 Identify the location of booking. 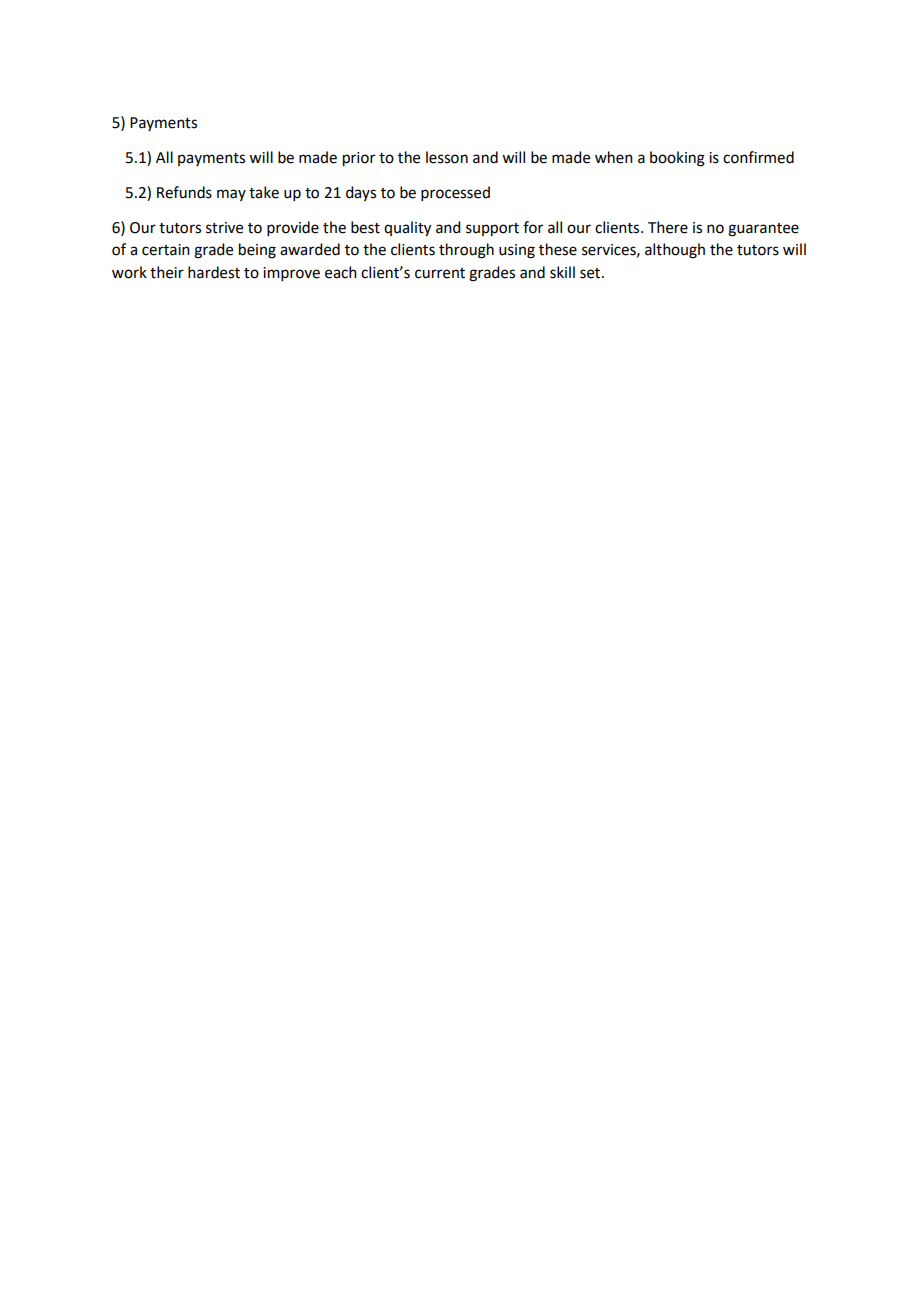
(677, 159).
